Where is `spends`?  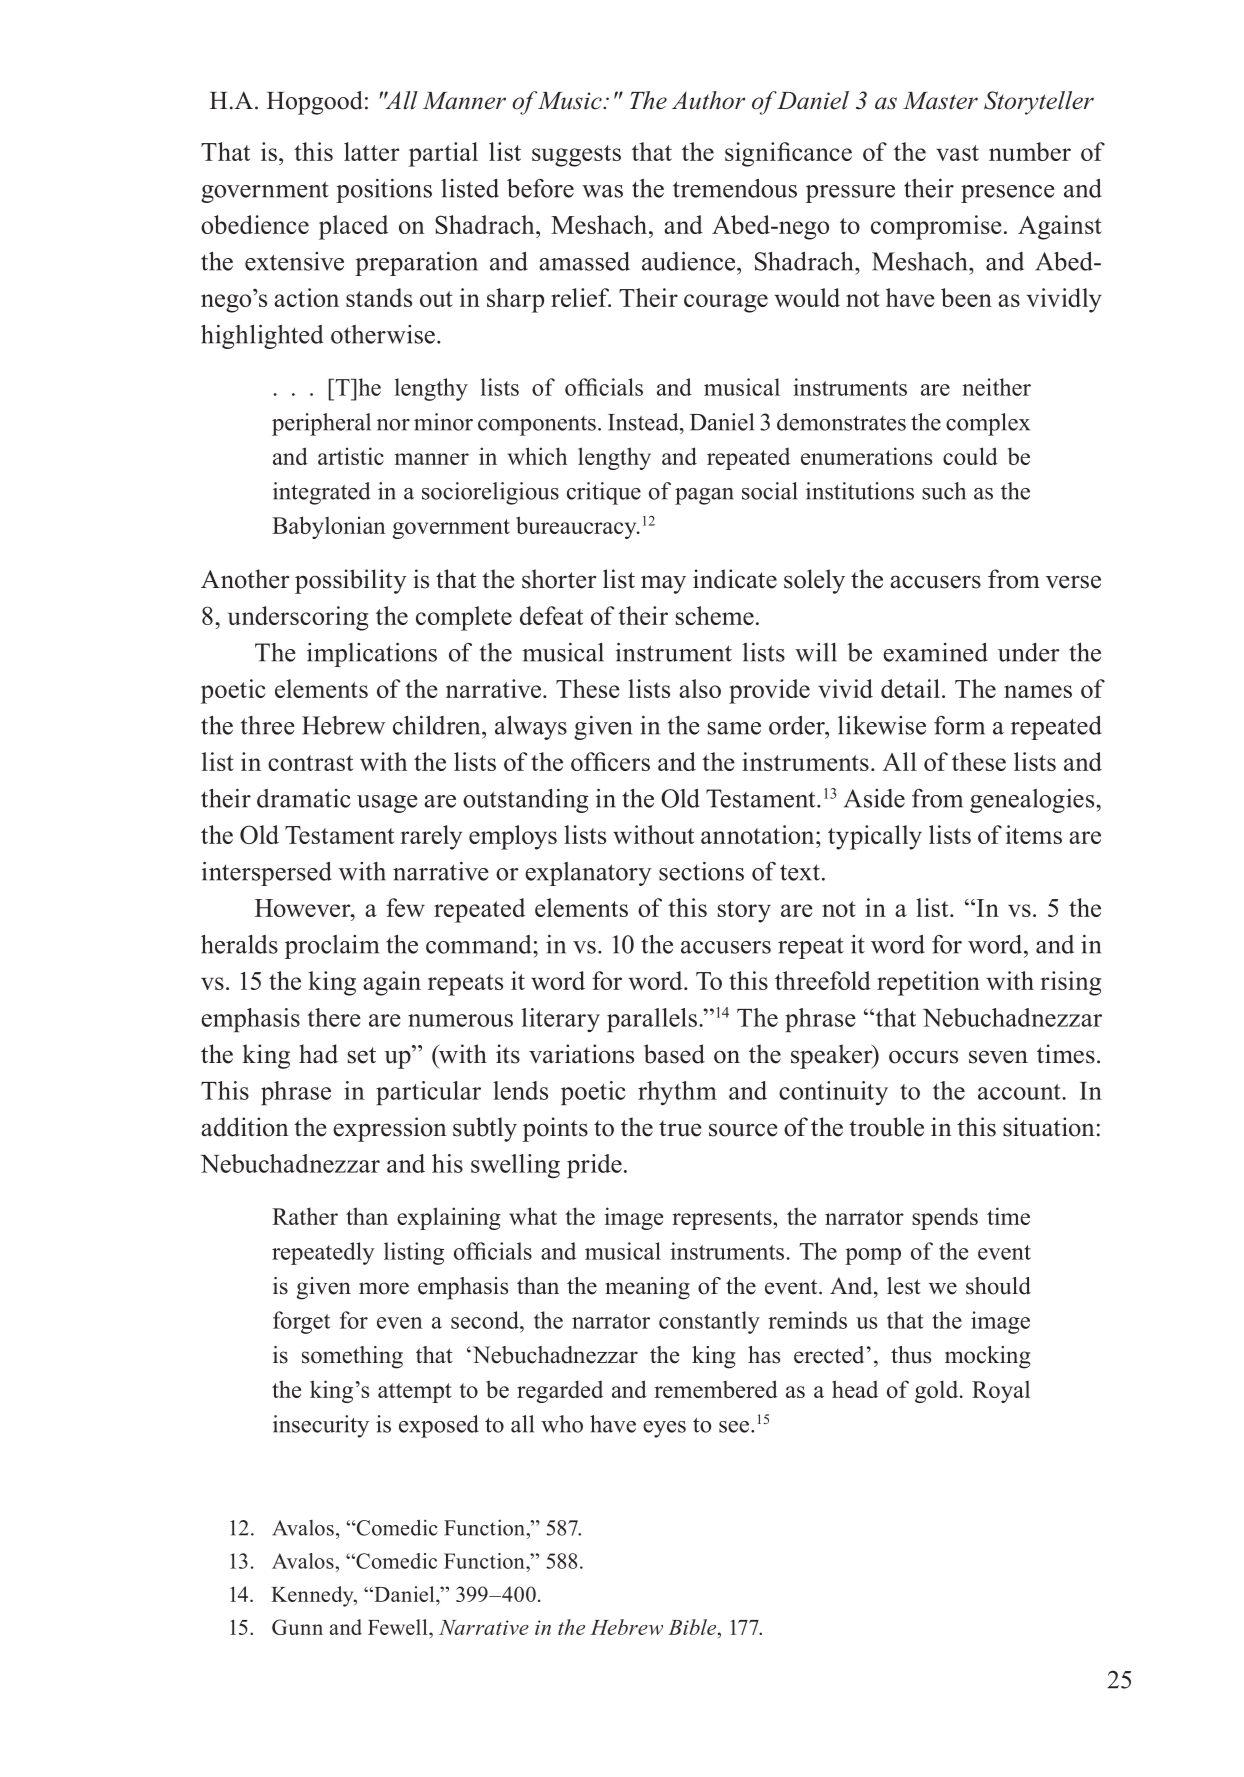 spends is located at coordinates (945, 1218).
